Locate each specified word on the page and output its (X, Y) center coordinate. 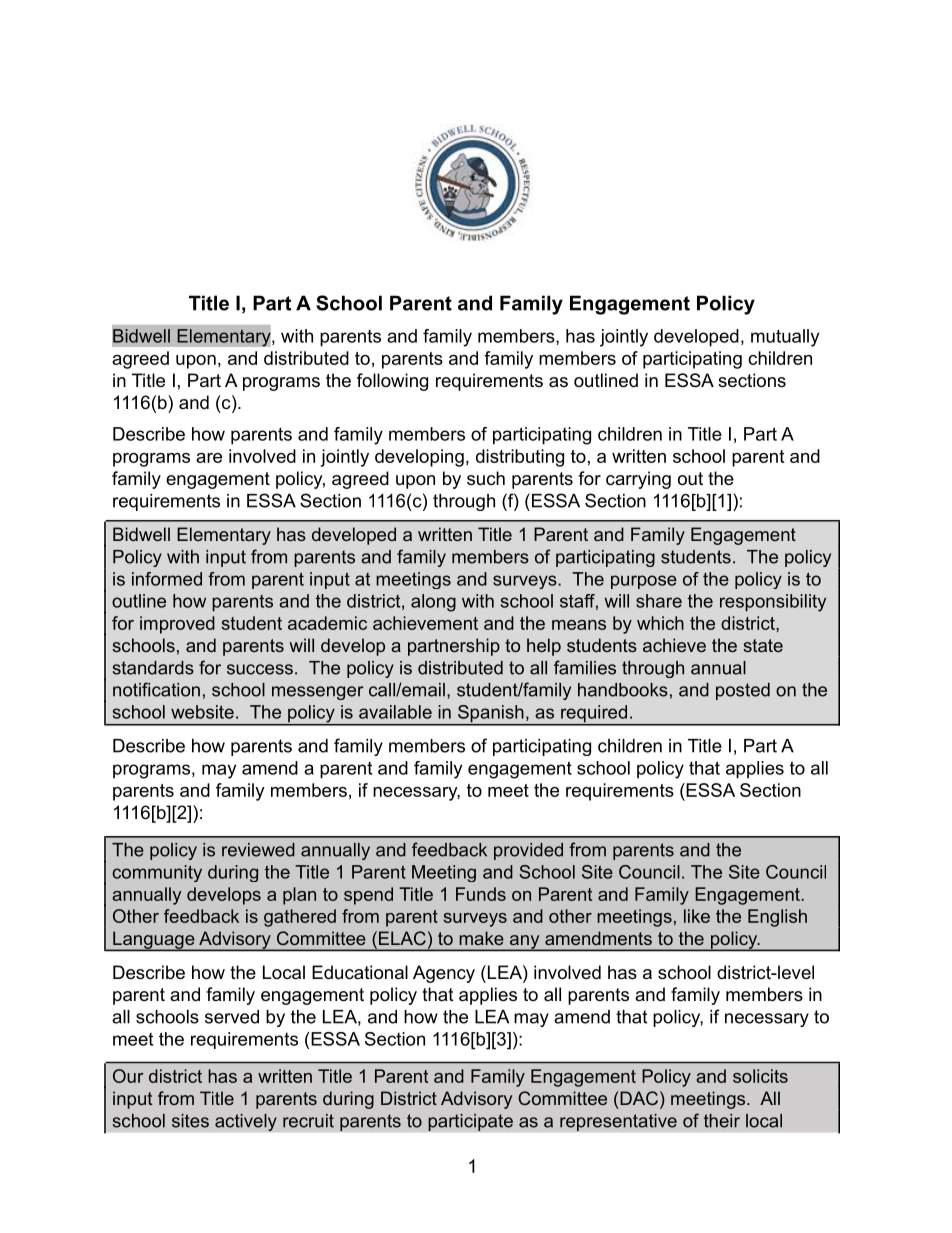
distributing (520, 458)
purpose (644, 582)
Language (154, 941)
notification (156, 689)
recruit (308, 1121)
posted (743, 691)
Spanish (490, 715)
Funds (481, 894)
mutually (785, 338)
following (392, 382)
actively (246, 1122)
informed (167, 579)
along (433, 603)
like (697, 916)
